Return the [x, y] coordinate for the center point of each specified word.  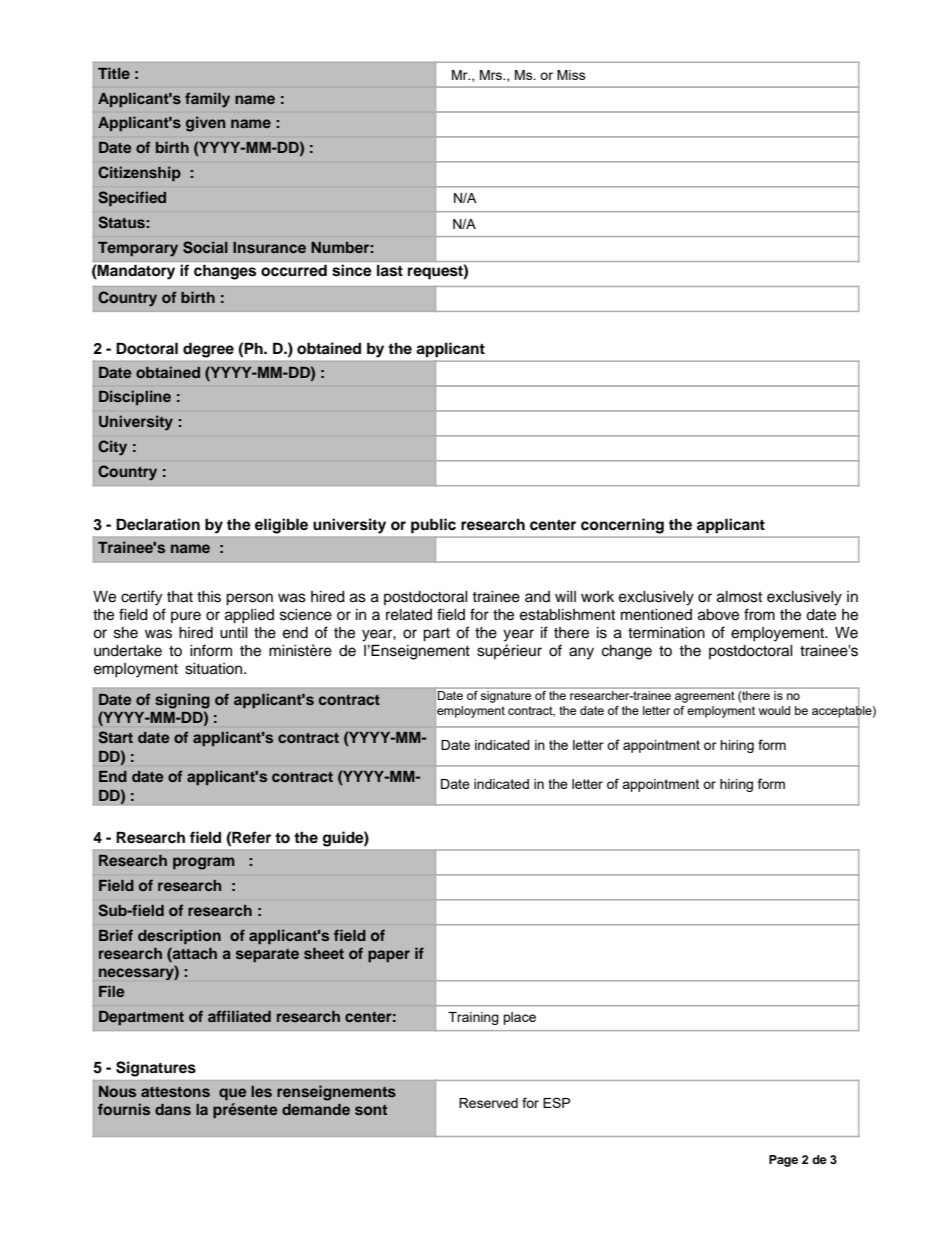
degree [208, 350]
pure [186, 617]
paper [389, 956]
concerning [622, 526]
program [204, 863]
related [409, 615]
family [207, 100]
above [718, 615]
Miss [571, 75]
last [390, 270]
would [774, 710]
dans [173, 1109]
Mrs [492, 75]
